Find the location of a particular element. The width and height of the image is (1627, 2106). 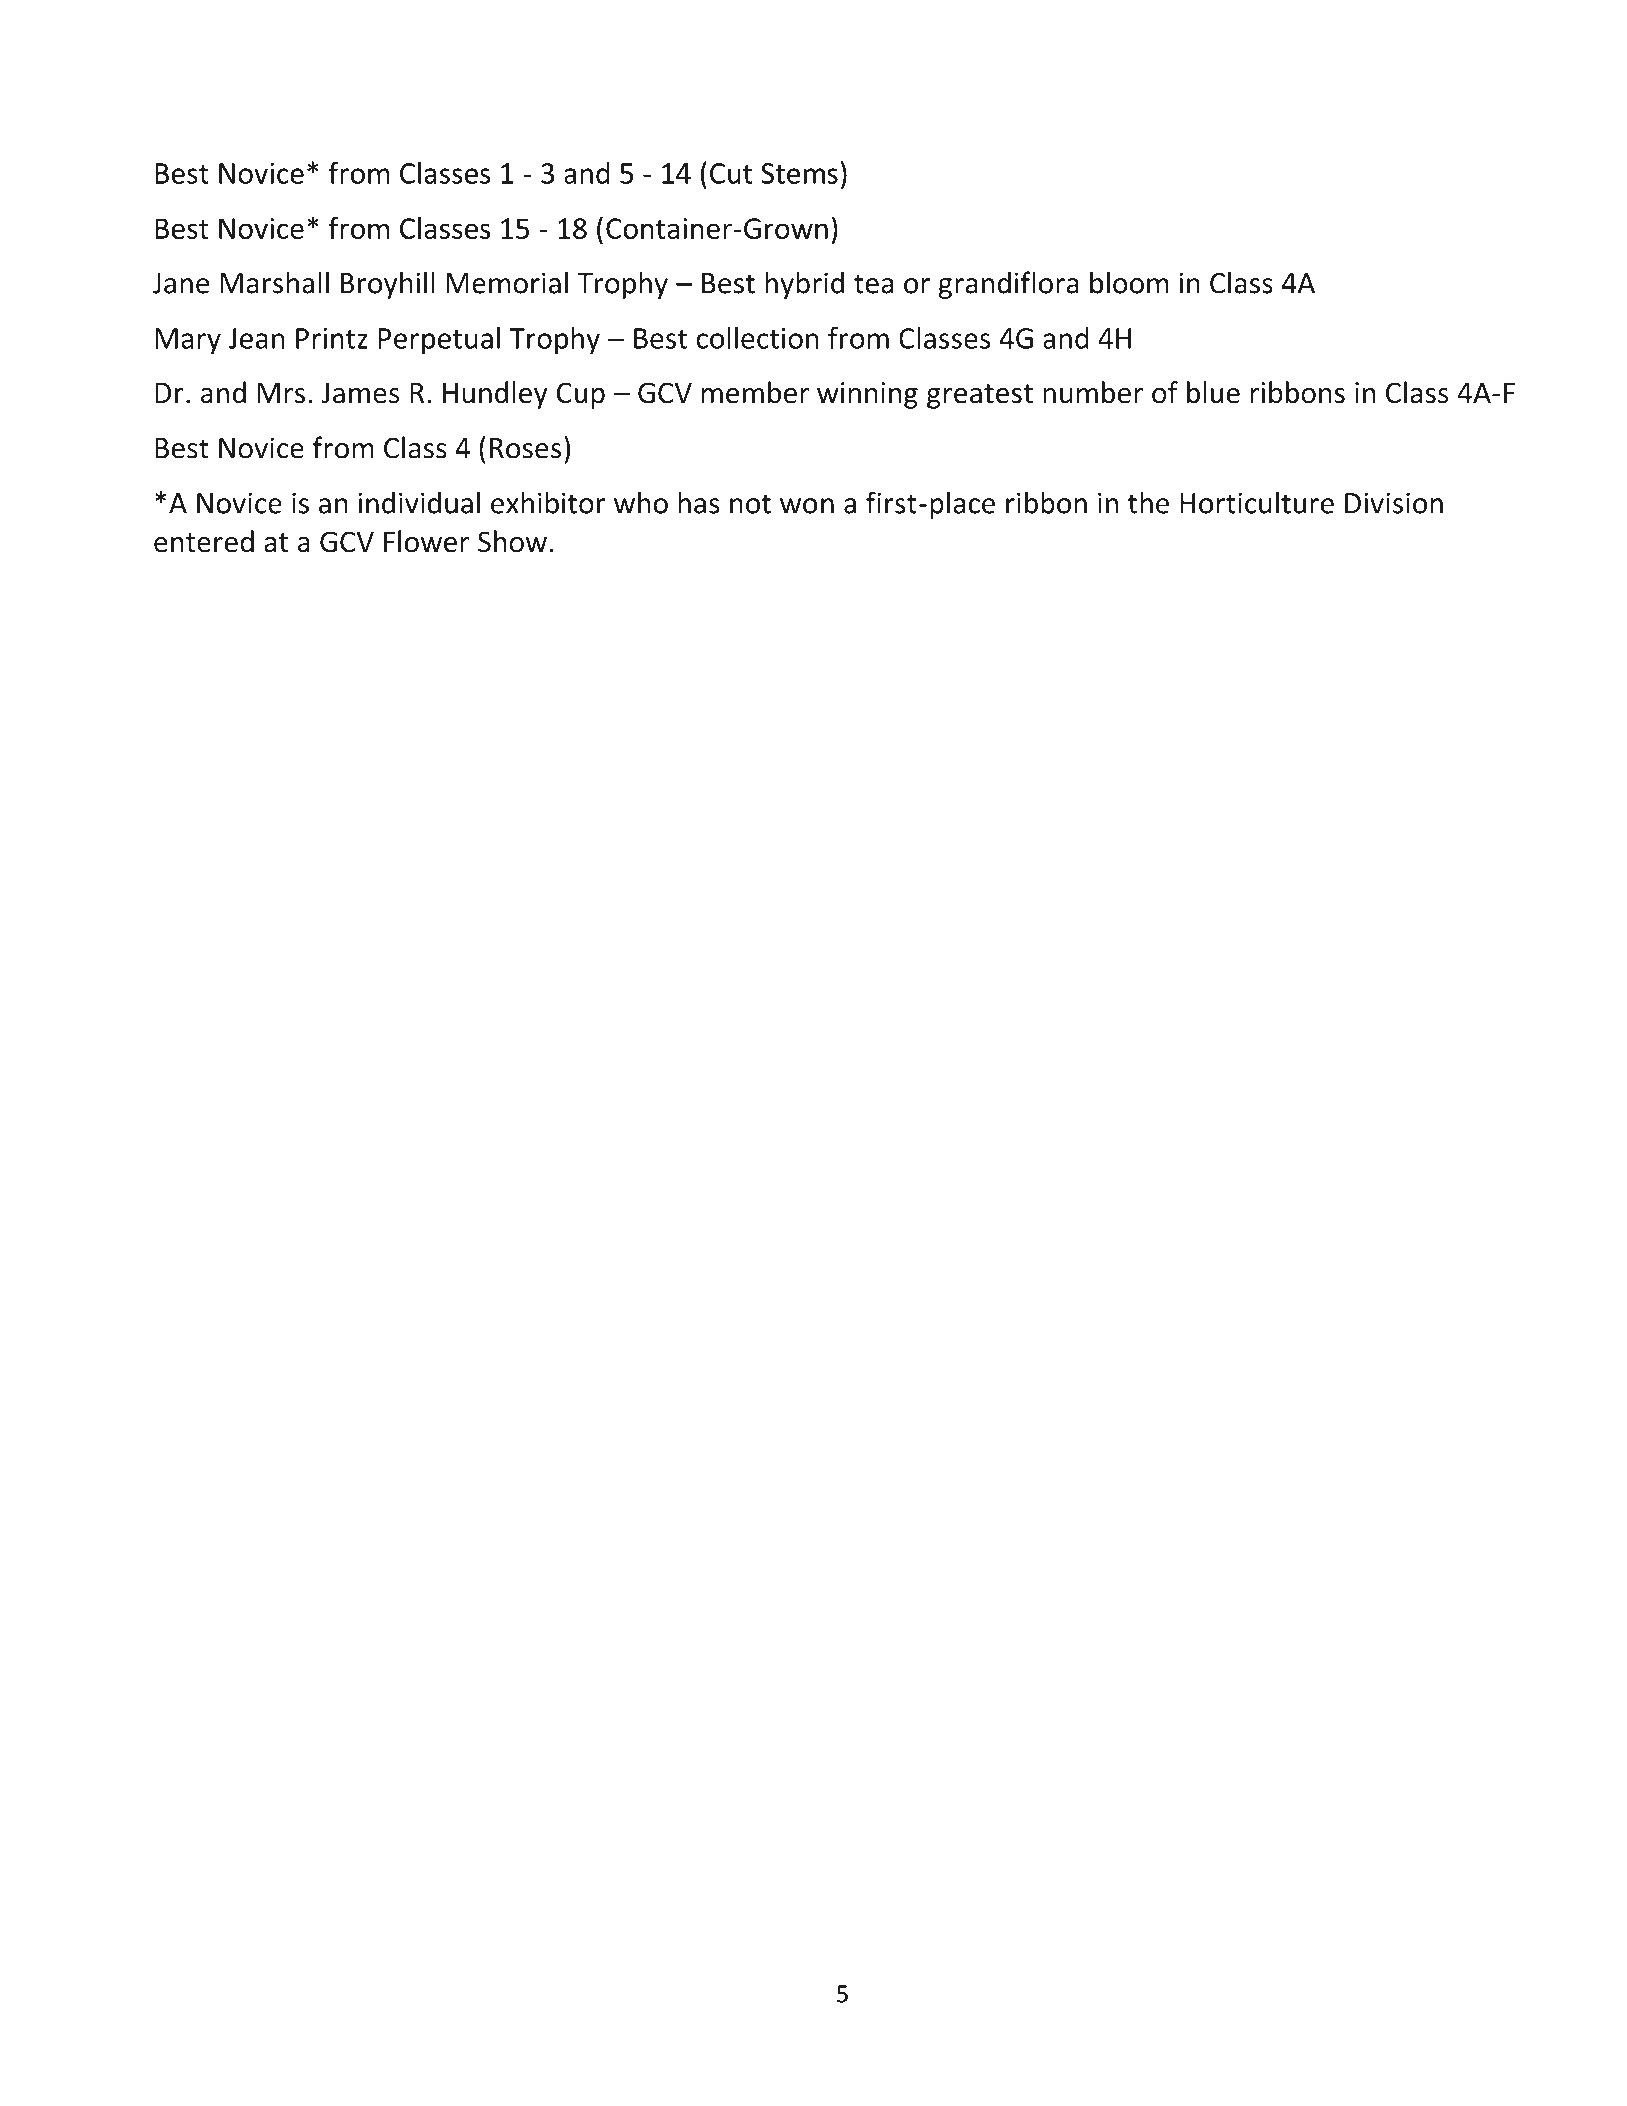

collection is located at coordinates (757, 338).
